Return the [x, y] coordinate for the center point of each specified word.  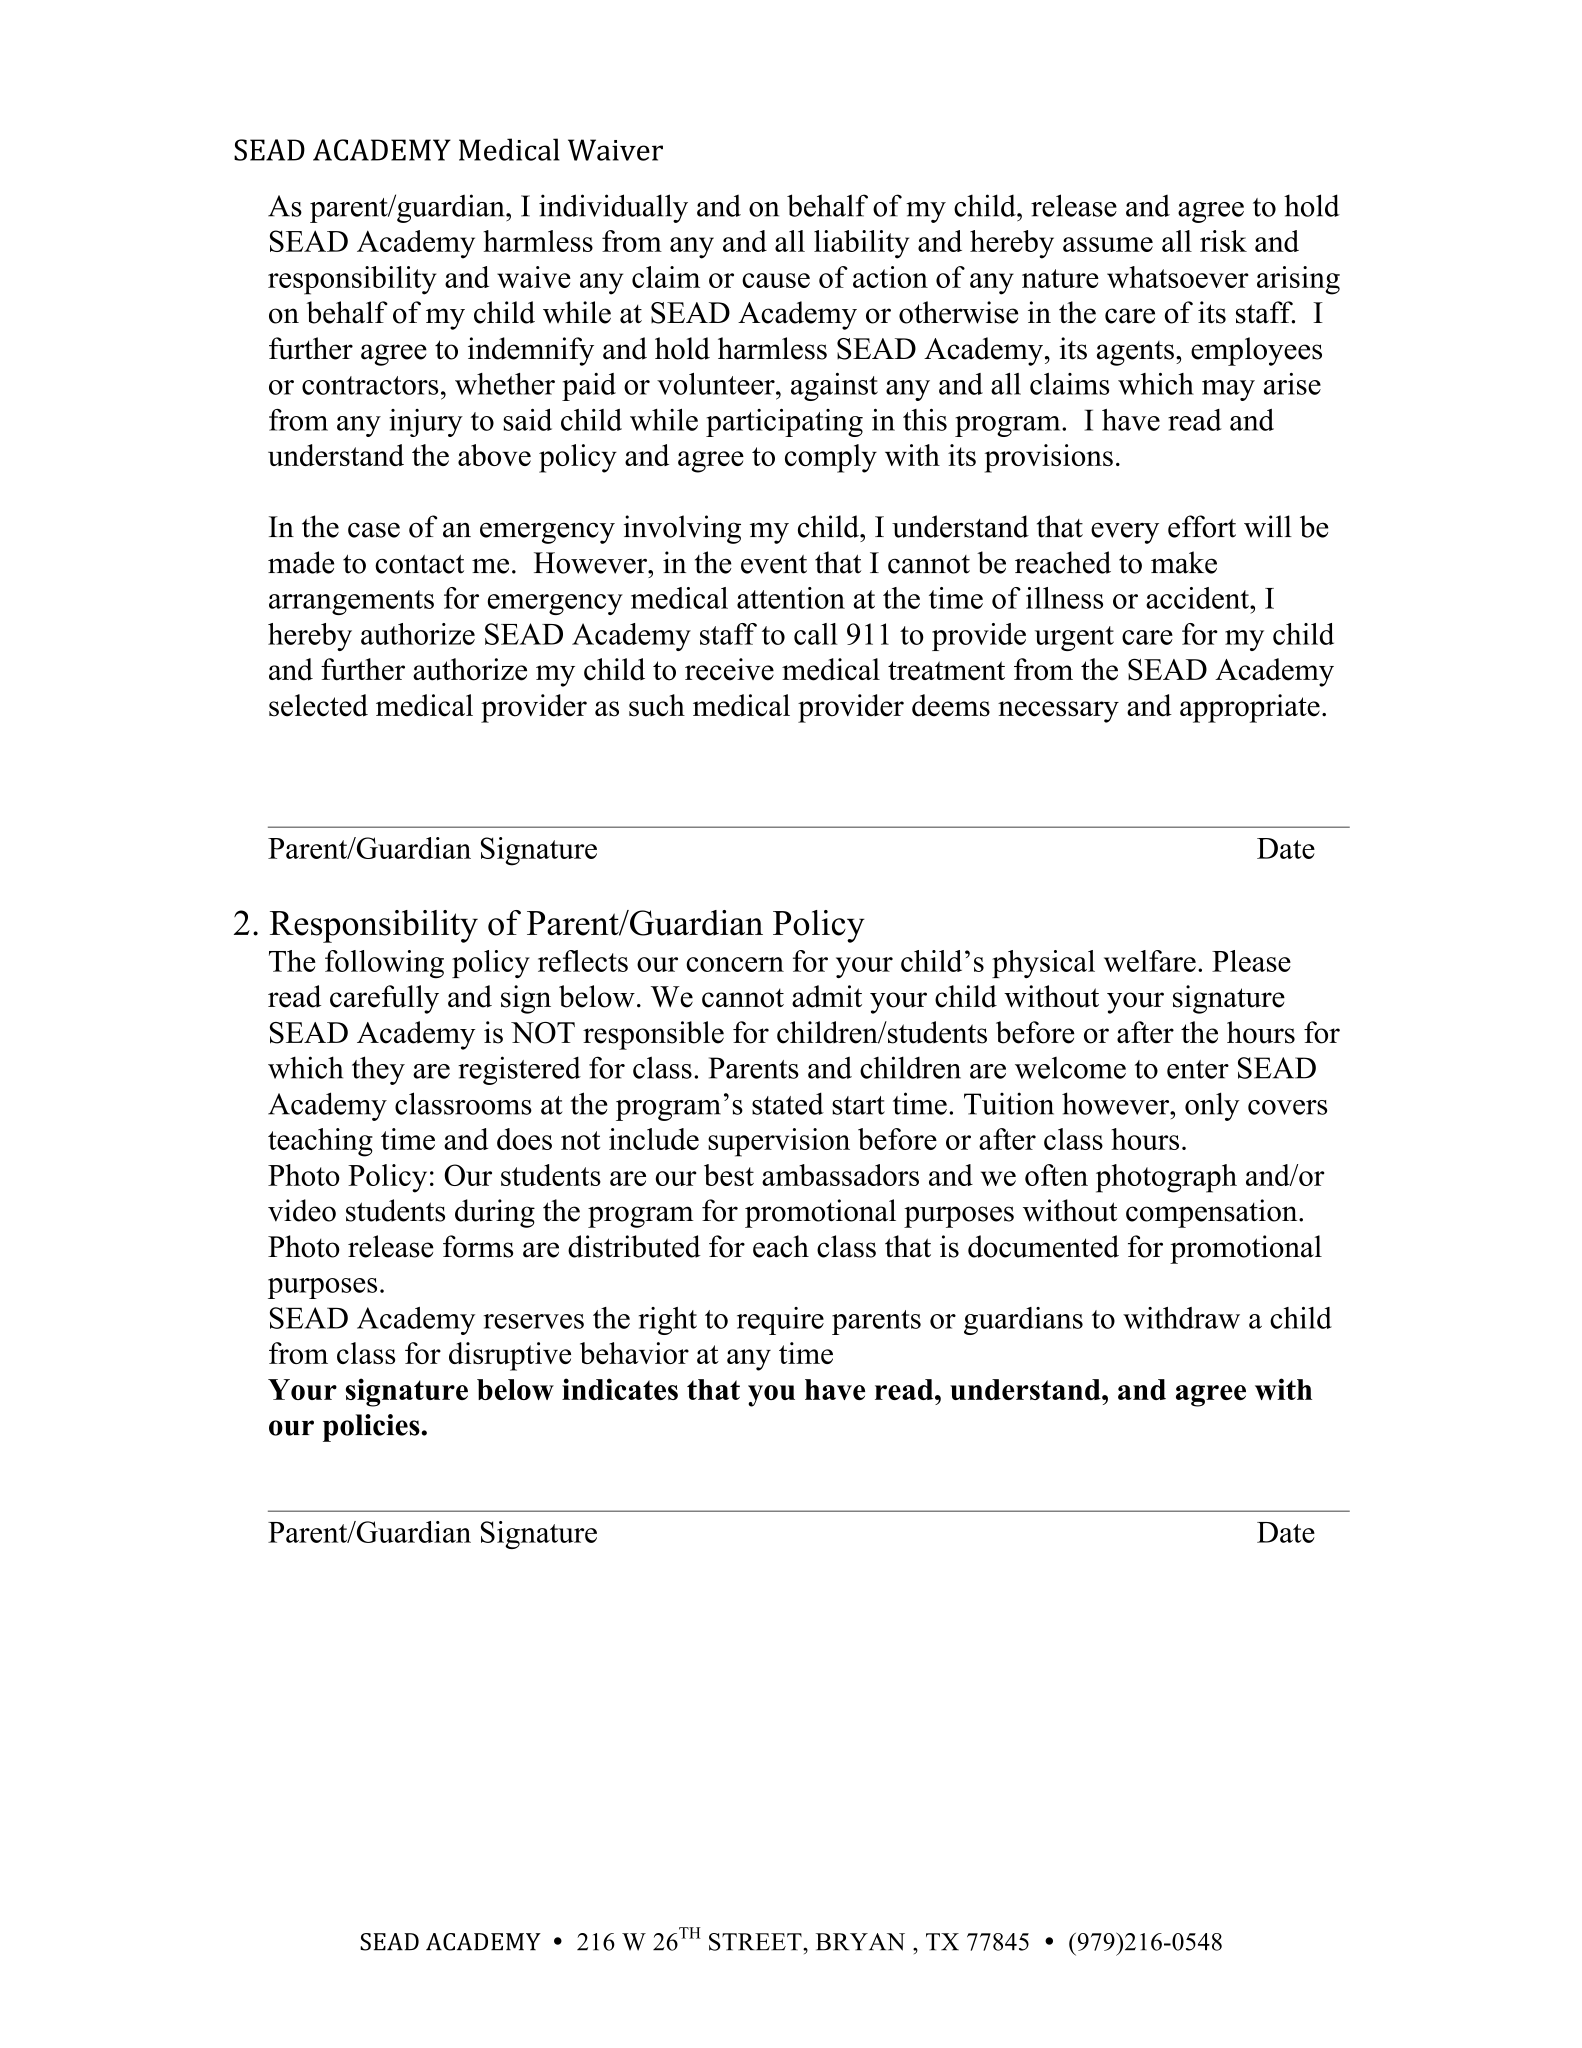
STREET [756, 1942]
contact [419, 564]
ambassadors [840, 1175]
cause [776, 280]
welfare [1150, 961]
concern [735, 964]
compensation [1213, 1213]
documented [1043, 1246]
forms [478, 1246]
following [384, 964]
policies [371, 1428]
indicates [620, 1389]
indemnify [531, 351]
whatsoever [1178, 277]
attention [791, 598]
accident [1198, 598]
